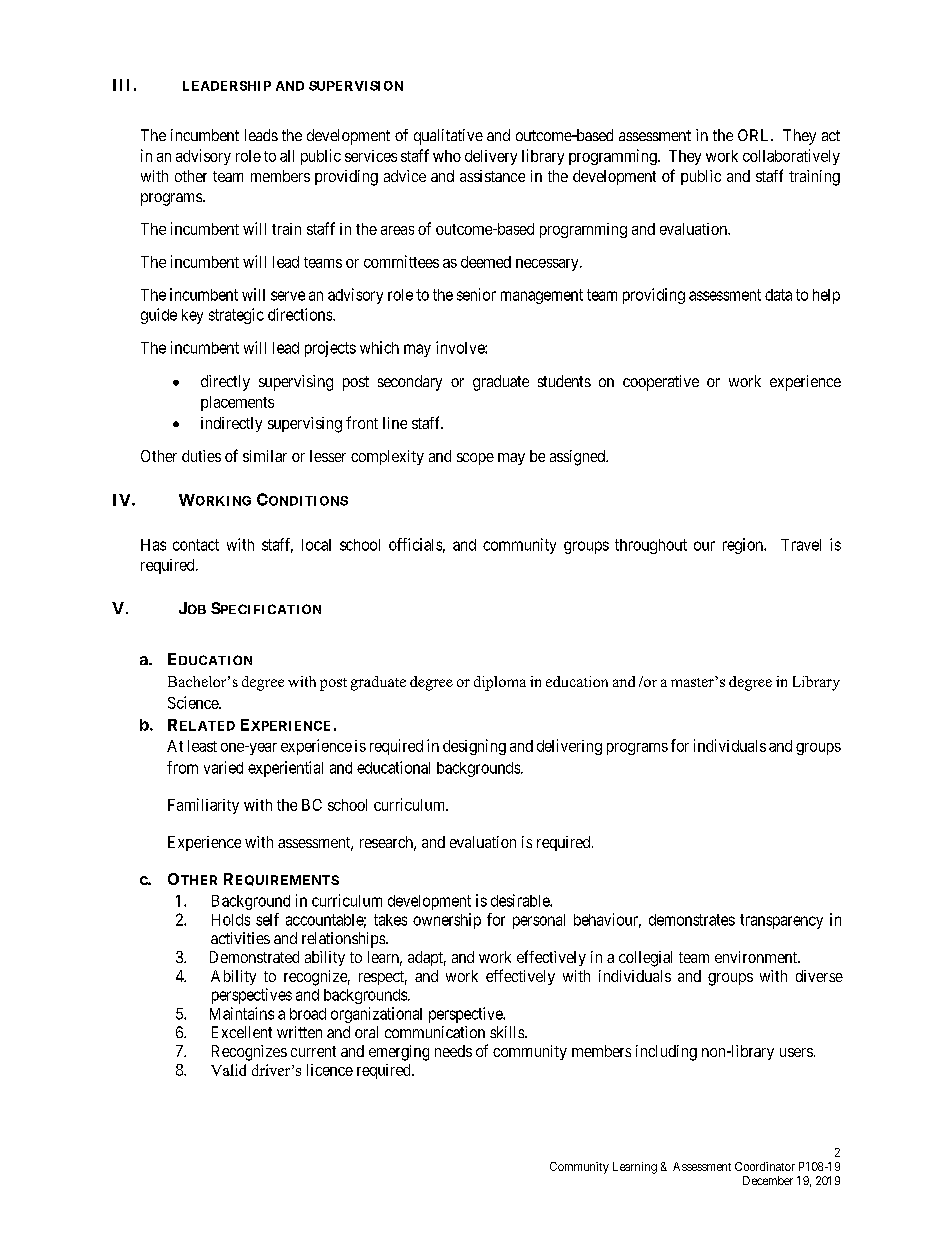 The height and width of the document is (1233, 952). I want to click on region, so click(744, 546).
